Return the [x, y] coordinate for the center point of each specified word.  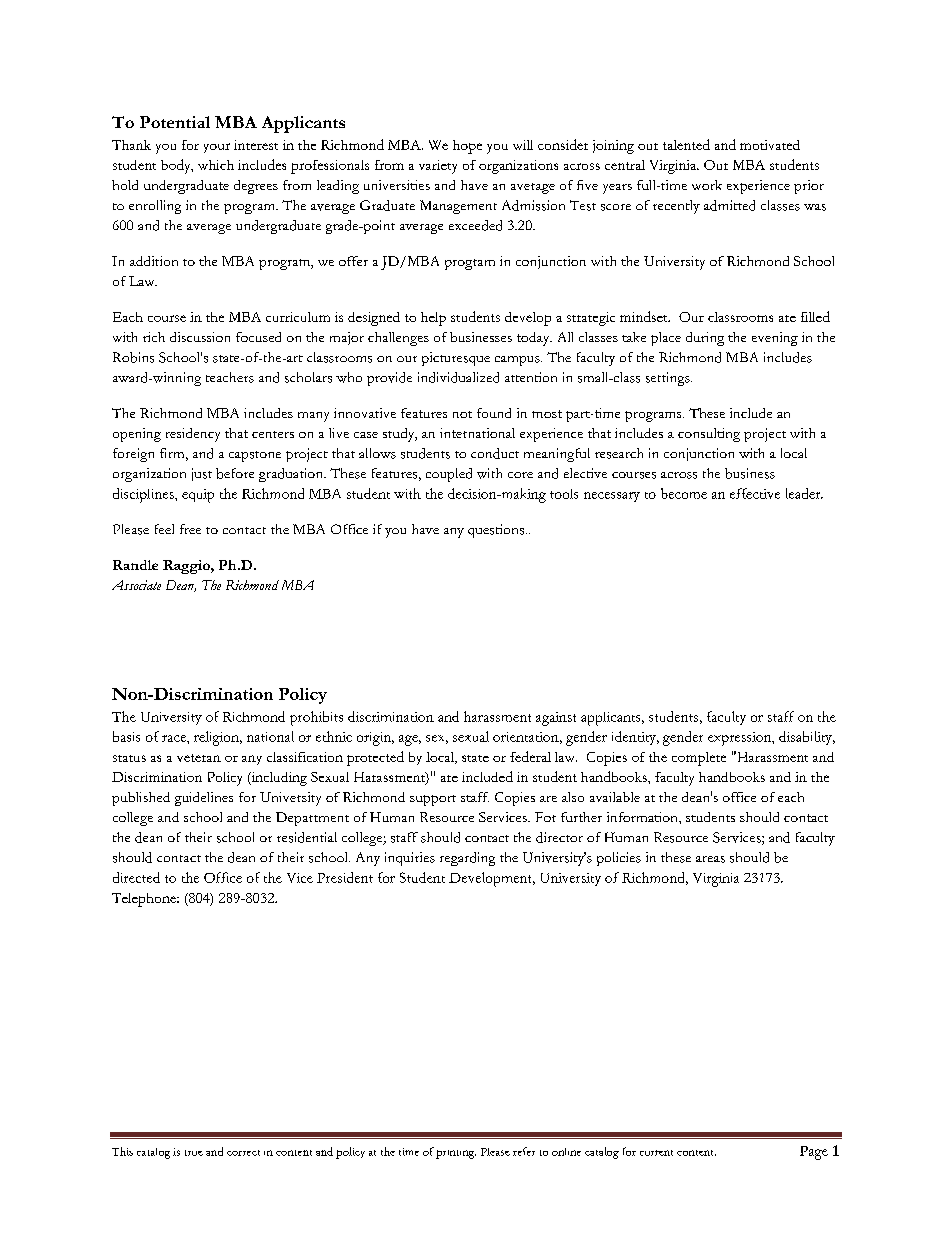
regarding [467, 859]
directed [136, 877]
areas [710, 859]
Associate [136, 585]
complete [699, 759]
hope [467, 147]
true [194, 1153]
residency [193, 435]
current [656, 1153]
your [217, 148]
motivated [770, 145]
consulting [709, 435]
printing [456, 1154]
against [556, 719]
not [462, 414]
